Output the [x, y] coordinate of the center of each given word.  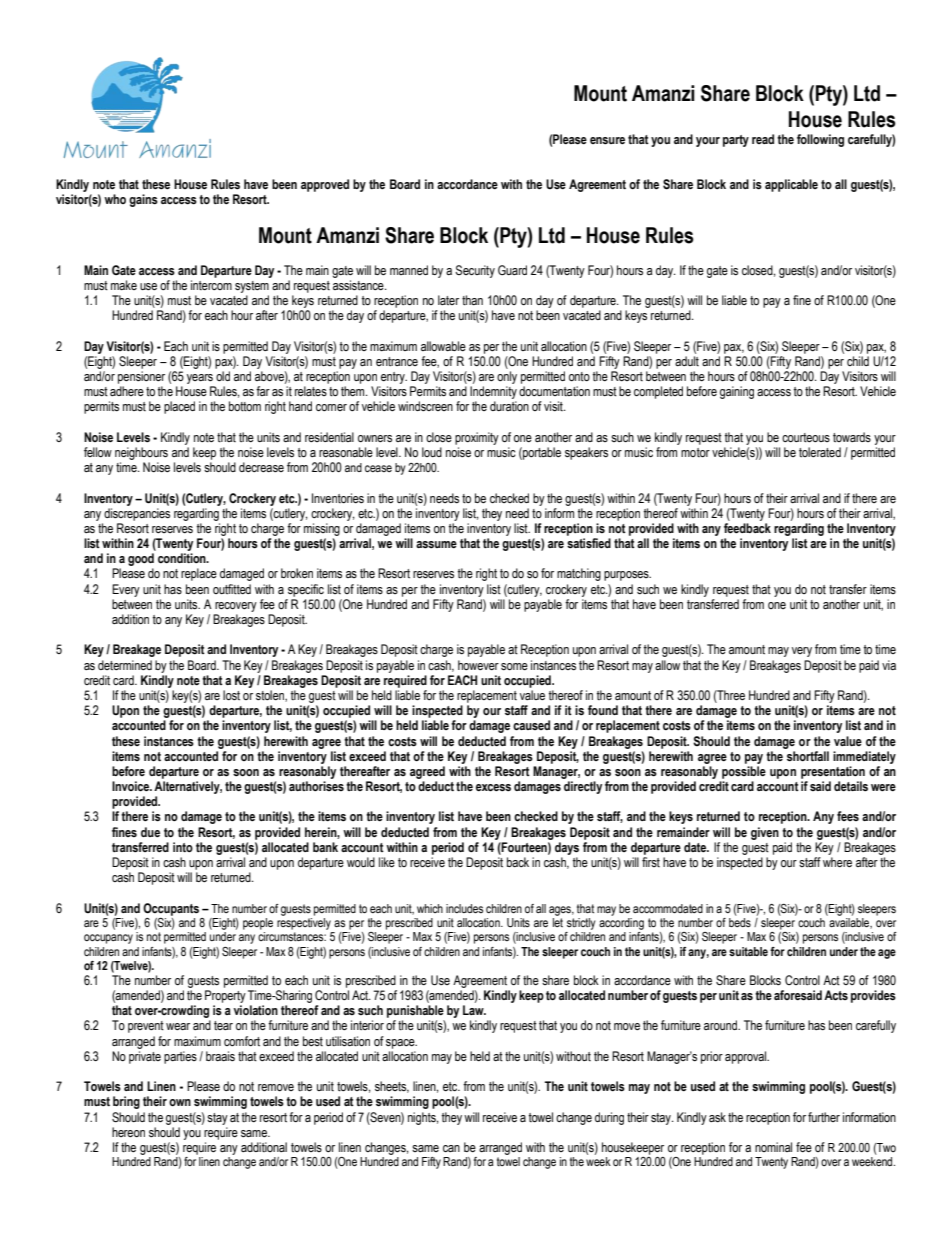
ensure [607, 141]
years [200, 379]
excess [493, 788]
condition [183, 558]
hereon [128, 1132]
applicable [791, 185]
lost [231, 695]
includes [464, 908]
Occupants [171, 909]
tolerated [820, 452]
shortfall [808, 756]
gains [143, 200]
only [507, 377]
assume [436, 545]
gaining [737, 392]
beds [740, 922]
